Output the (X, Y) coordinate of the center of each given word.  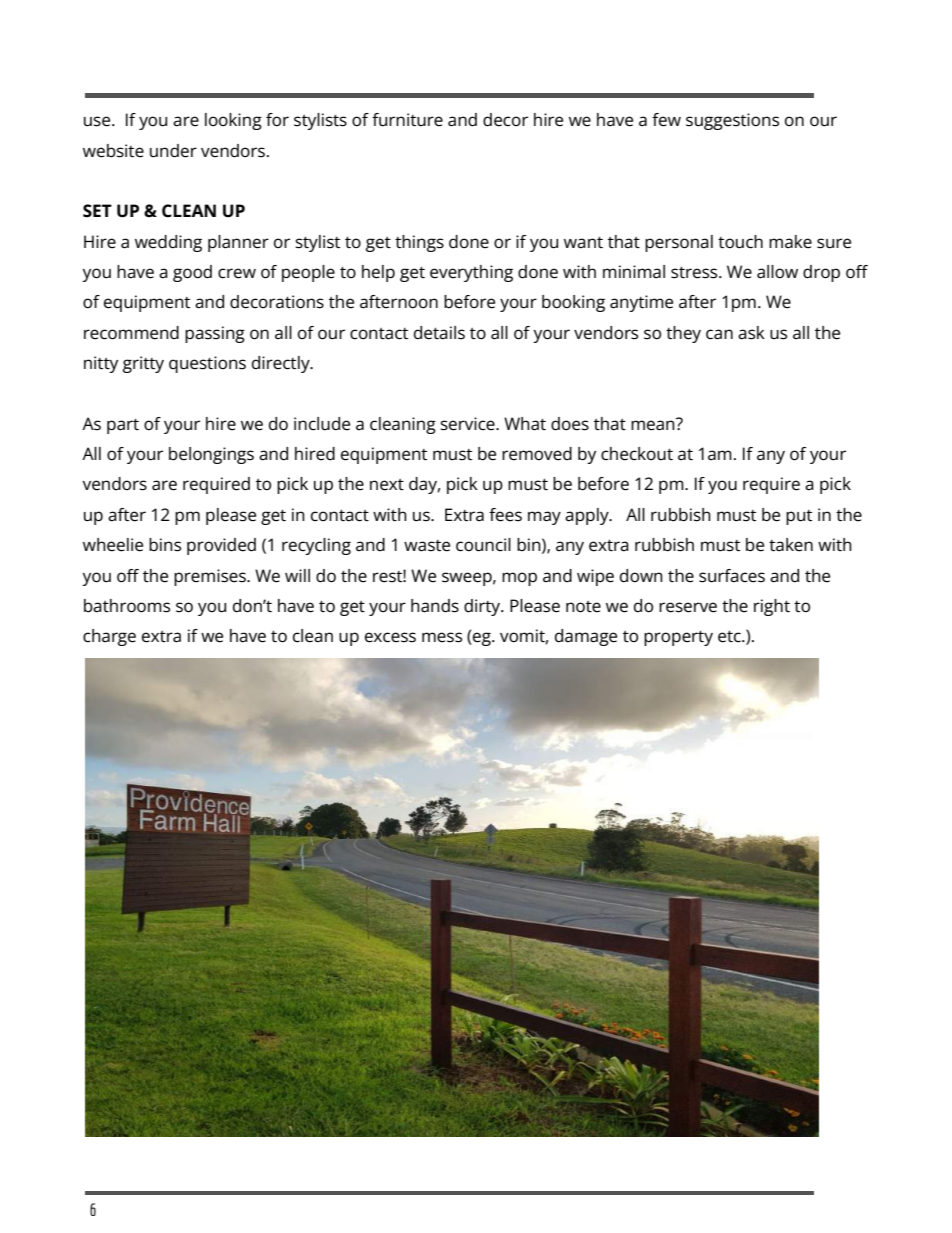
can (719, 334)
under (173, 151)
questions (207, 364)
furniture (407, 120)
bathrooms (127, 606)
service (468, 424)
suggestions (732, 121)
